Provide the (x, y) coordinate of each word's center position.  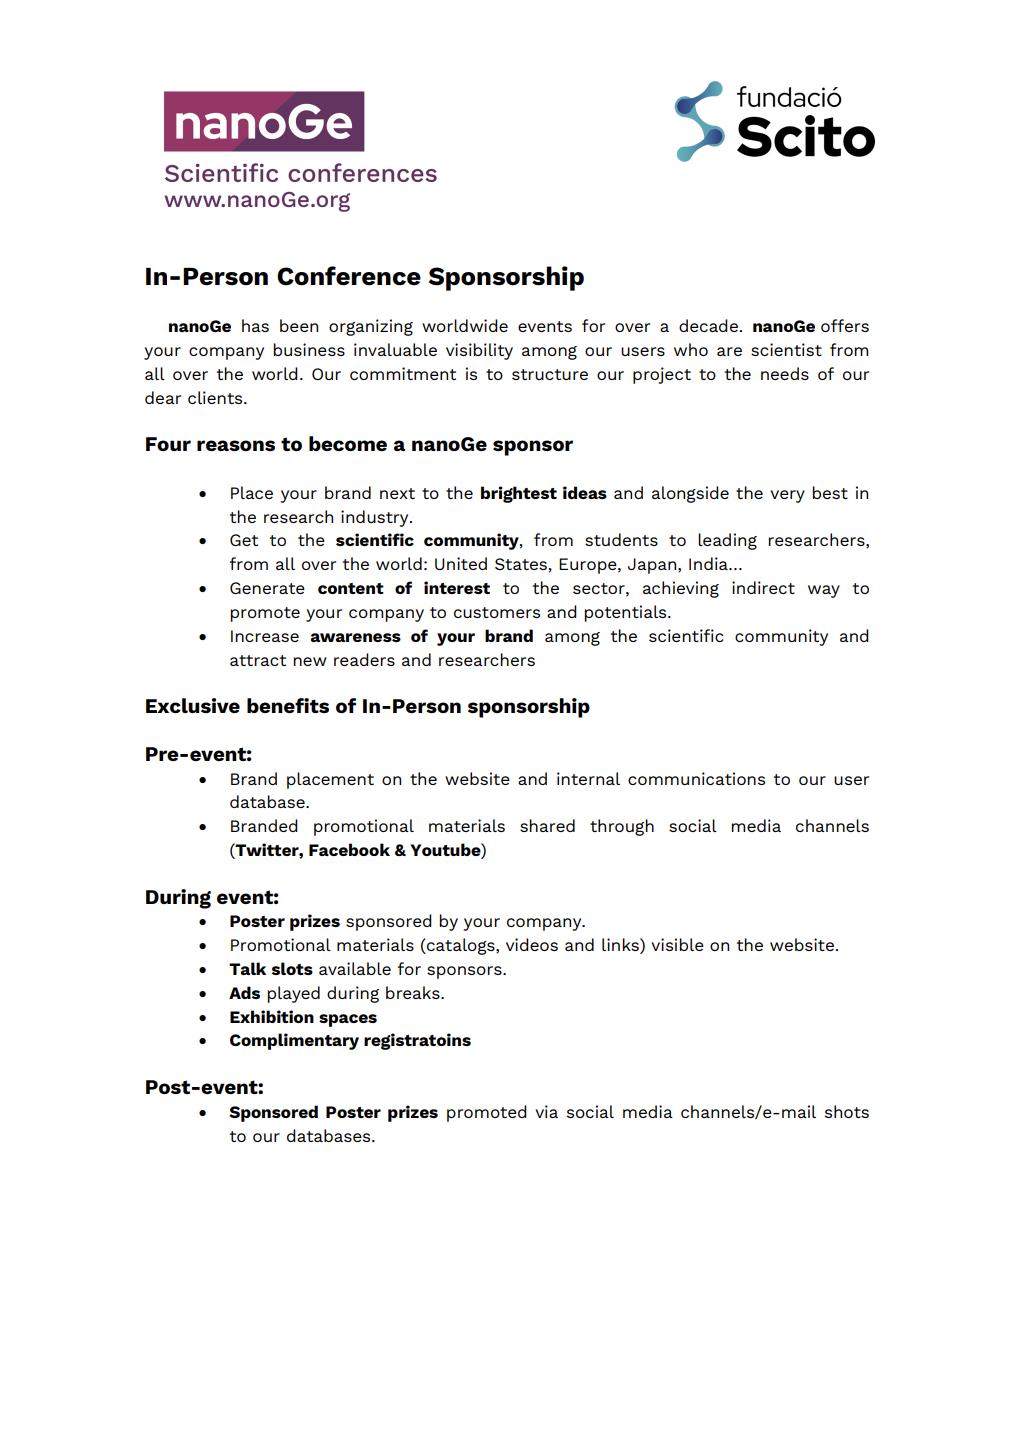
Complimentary (294, 1041)
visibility (479, 351)
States (521, 564)
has (255, 325)
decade (708, 325)
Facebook (349, 849)
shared (547, 825)
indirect (763, 587)
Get (244, 540)
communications (696, 778)
